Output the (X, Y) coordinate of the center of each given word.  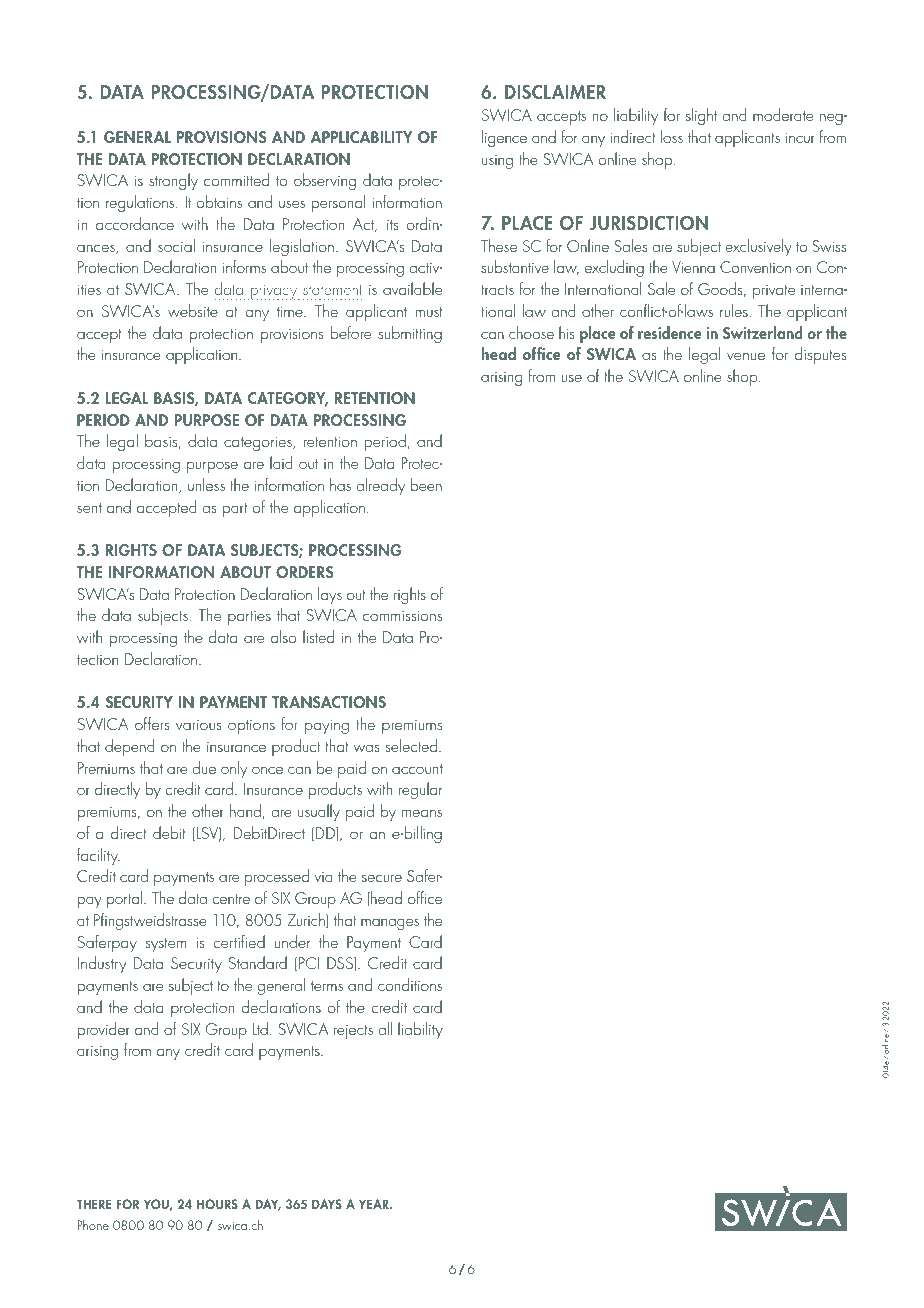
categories (259, 444)
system (166, 945)
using (497, 162)
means (422, 813)
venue (746, 356)
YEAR (375, 1204)
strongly (173, 181)
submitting (410, 334)
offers (152, 723)
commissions (402, 616)
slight (701, 116)
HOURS (217, 1204)
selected (412, 745)
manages (390, 924)
